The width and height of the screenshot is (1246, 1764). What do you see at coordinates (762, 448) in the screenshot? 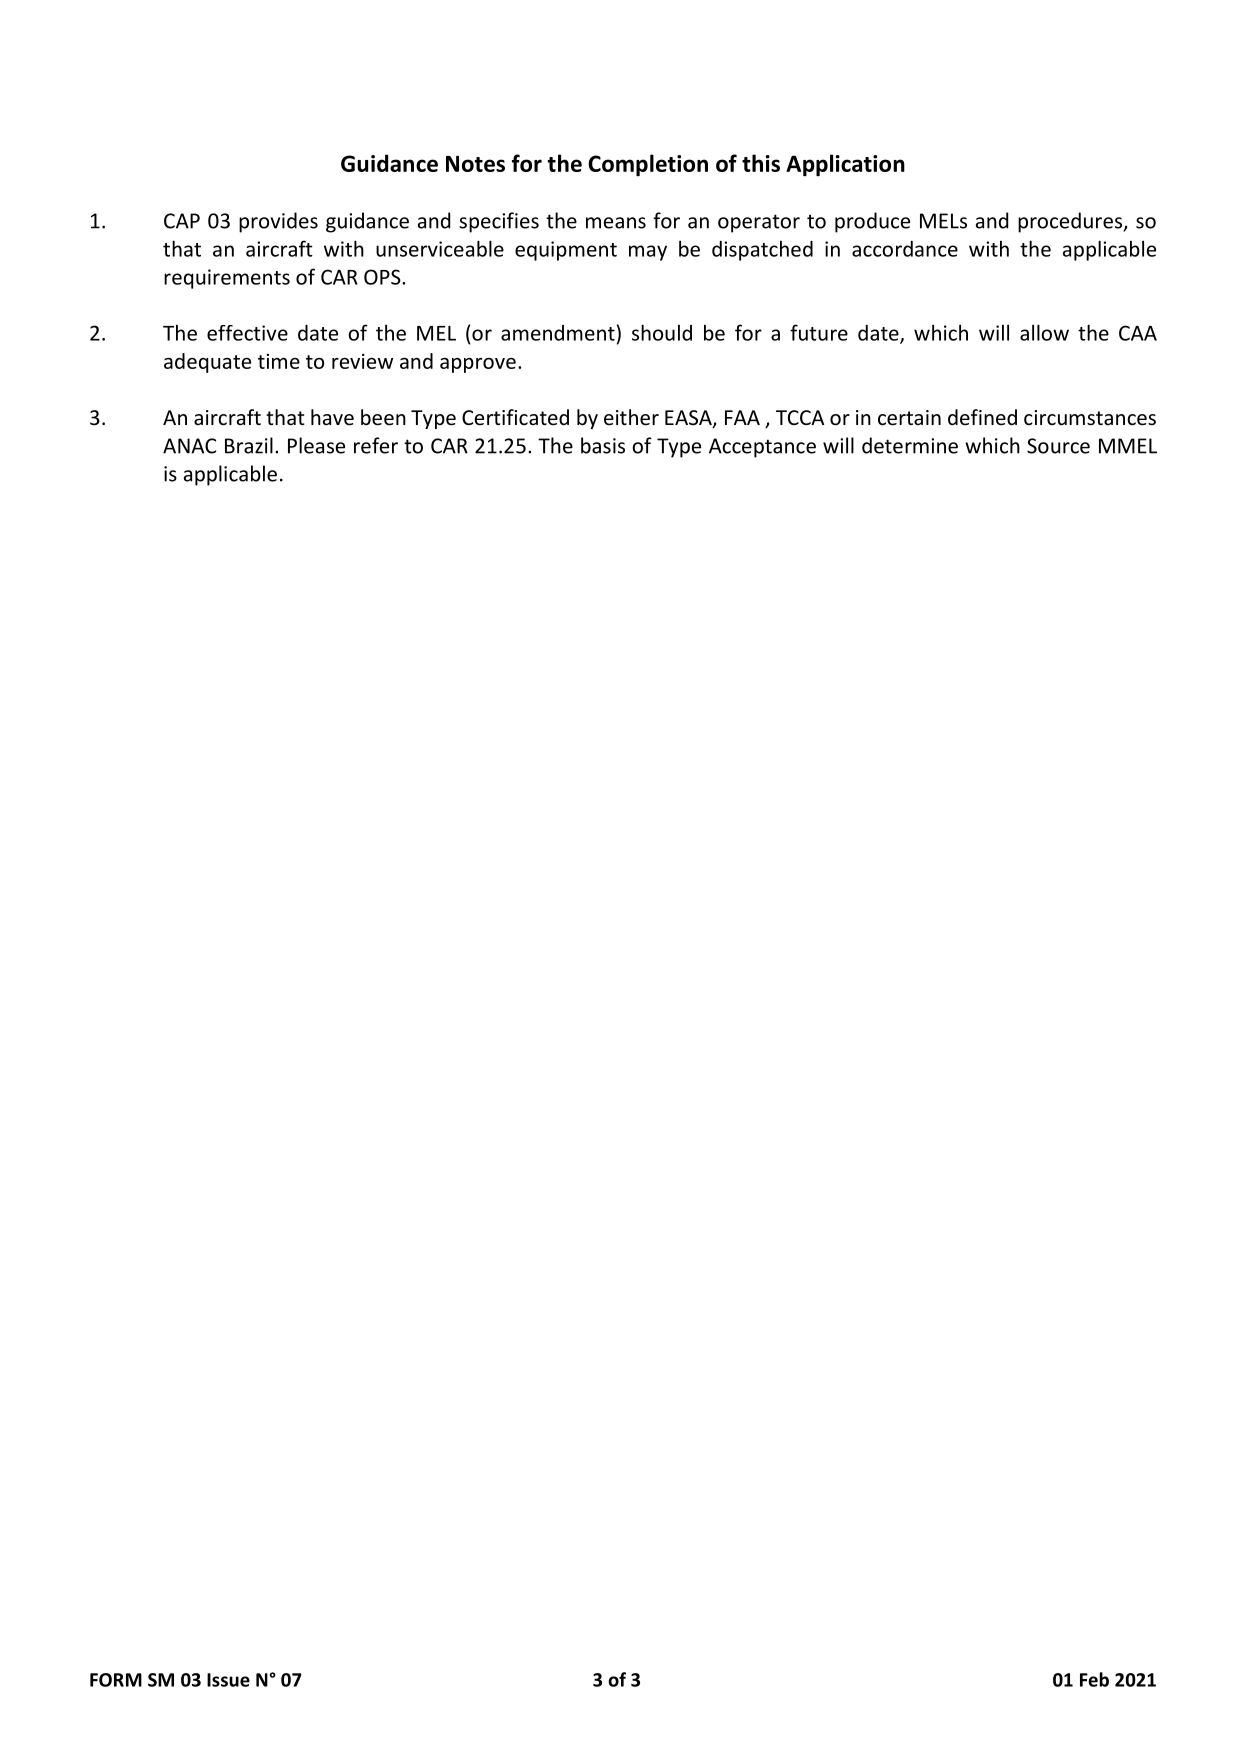
I see `Acceptance` at bounding box center [762, 448].
